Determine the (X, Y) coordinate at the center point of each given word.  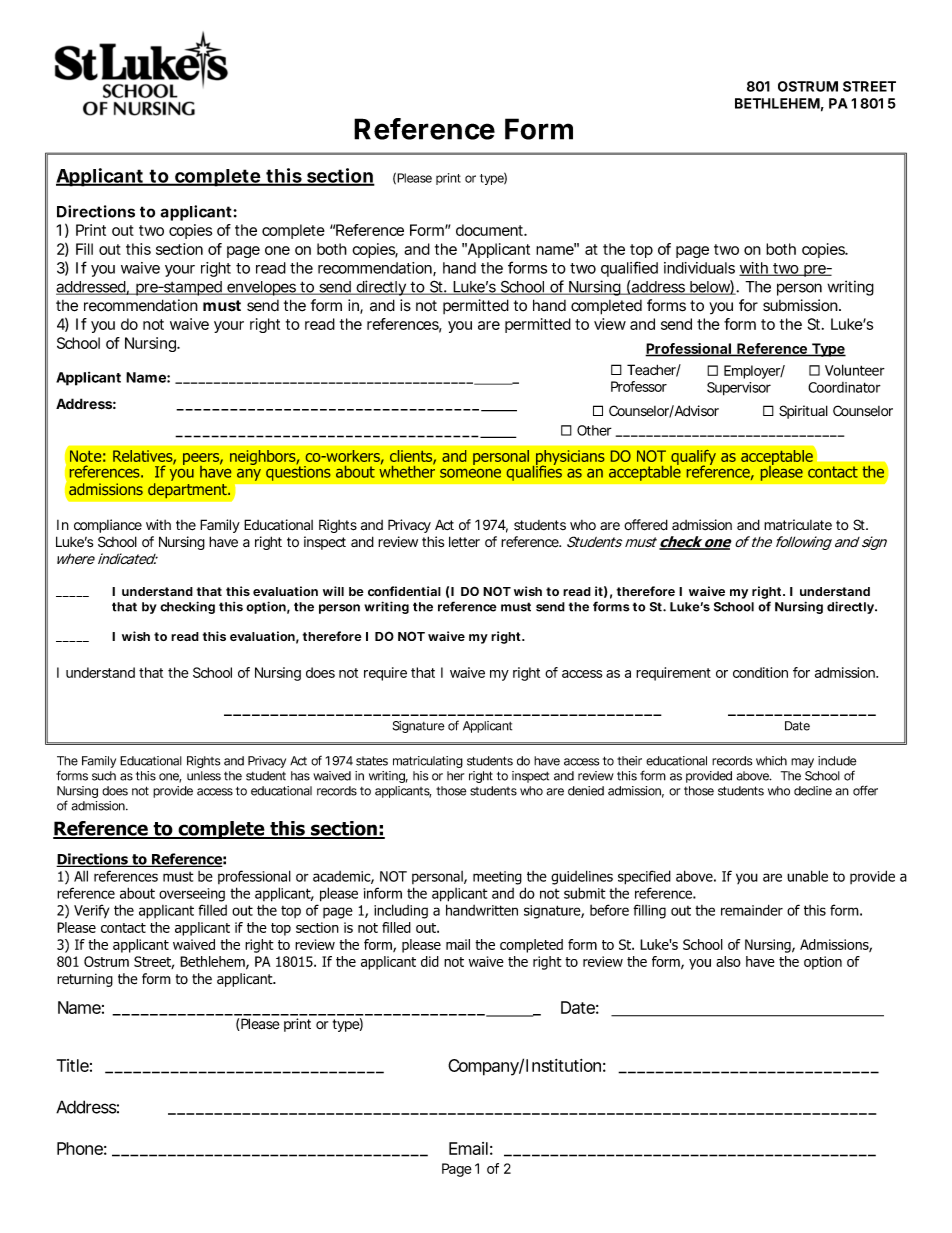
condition (760, 672)
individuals (699, 268)
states (372, 761)
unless (204, 776)
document (490, 230)
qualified (629, 269)
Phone (80, 1148)
